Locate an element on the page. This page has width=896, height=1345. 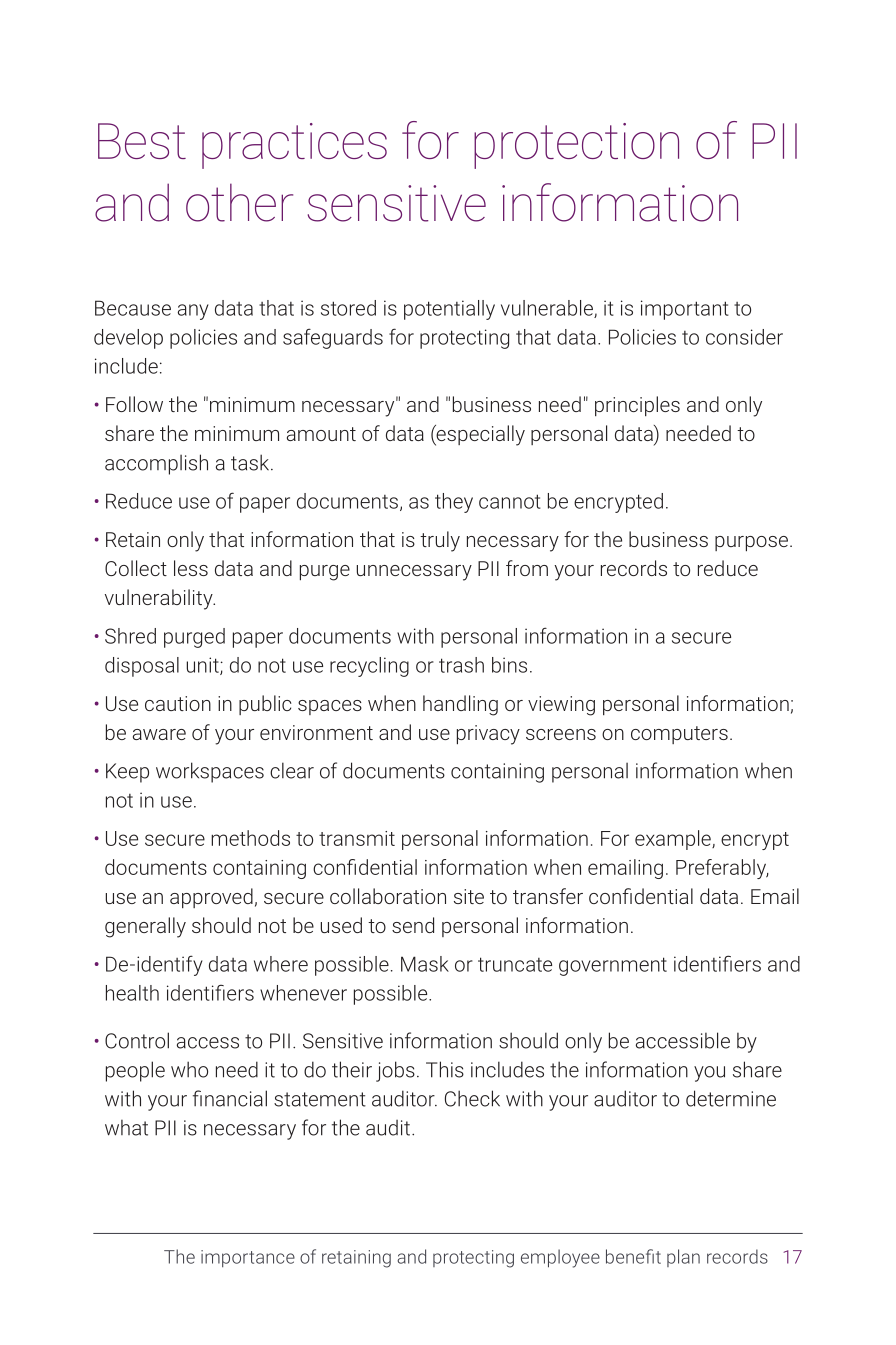
other is located at coordinates (239, 202).
